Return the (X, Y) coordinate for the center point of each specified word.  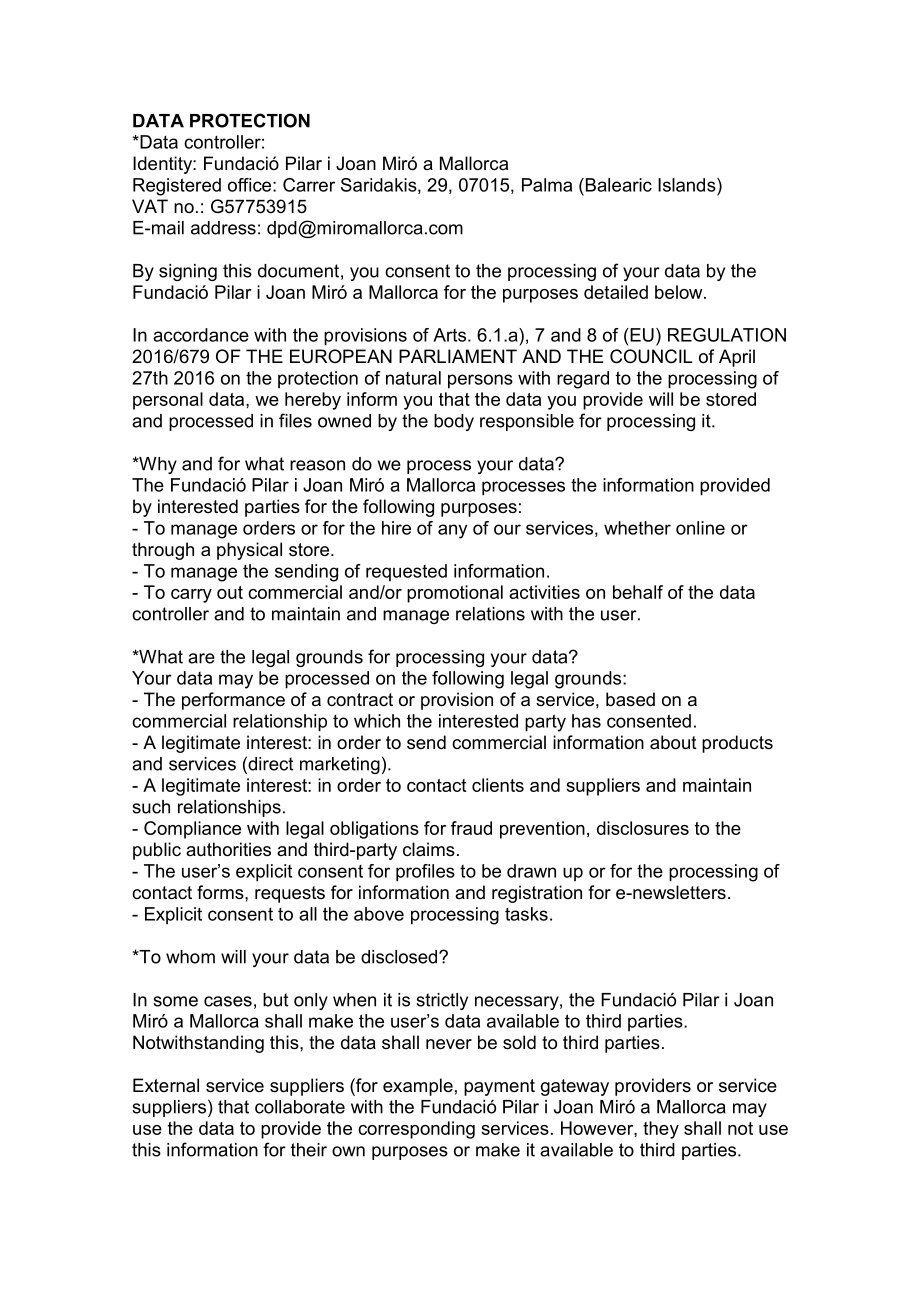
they (661, 1130)
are (201, 658)
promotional (455, 594)
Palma (547, 185)
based (630, 699)
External (166, 1085)
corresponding (416, 1130)
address (223, 228)
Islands (688, 185)
